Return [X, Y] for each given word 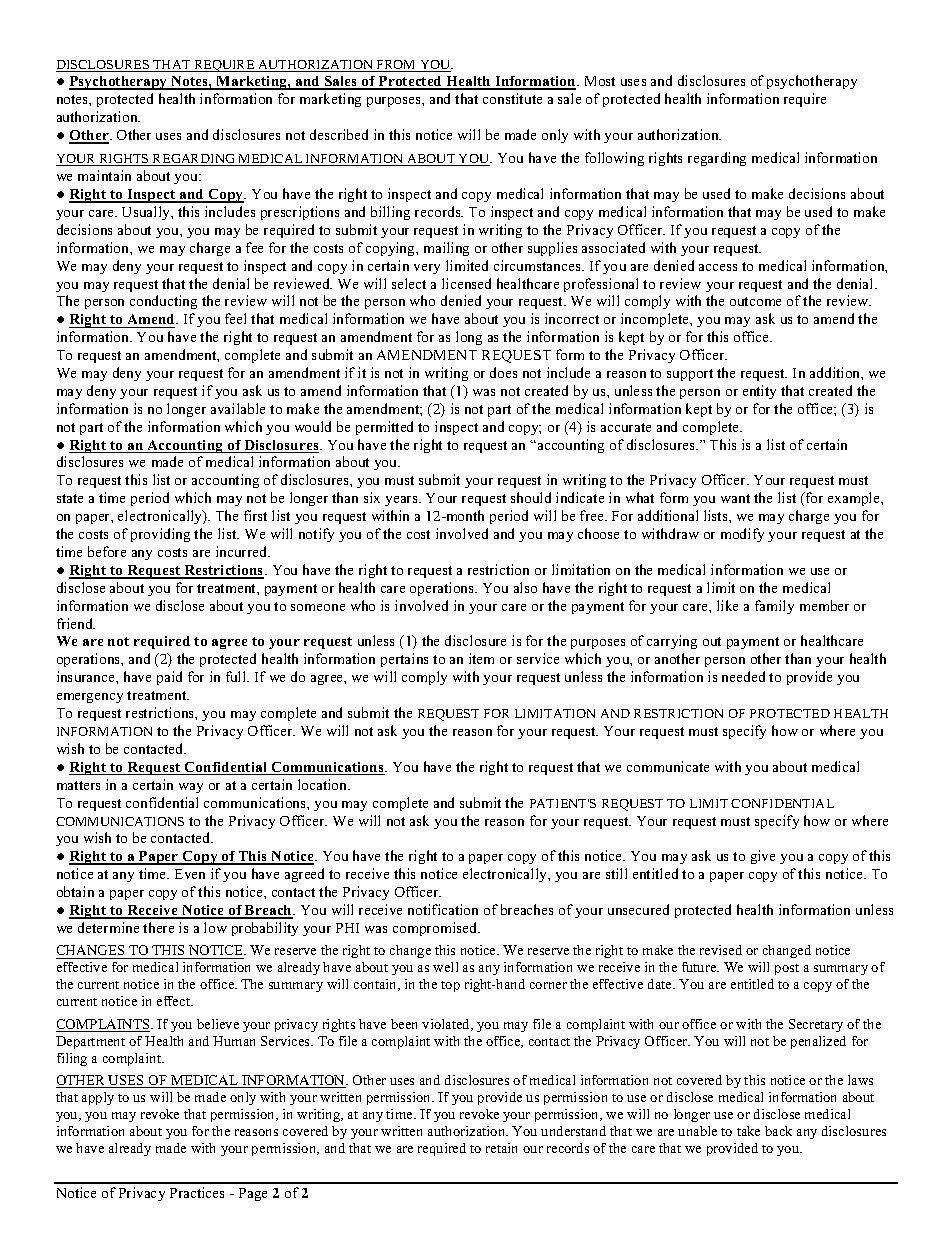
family [774, 607]
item [481, 658]
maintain [104, 175]
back [778, 1131]
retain [501, 1148]
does [503, 372]
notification [443, 909]
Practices [197, 1192]
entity [759, 392]
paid [169, 678]
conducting [163, 302]
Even [190, 874]
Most [600, 81]
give [763, 857]
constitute [512, 98]
